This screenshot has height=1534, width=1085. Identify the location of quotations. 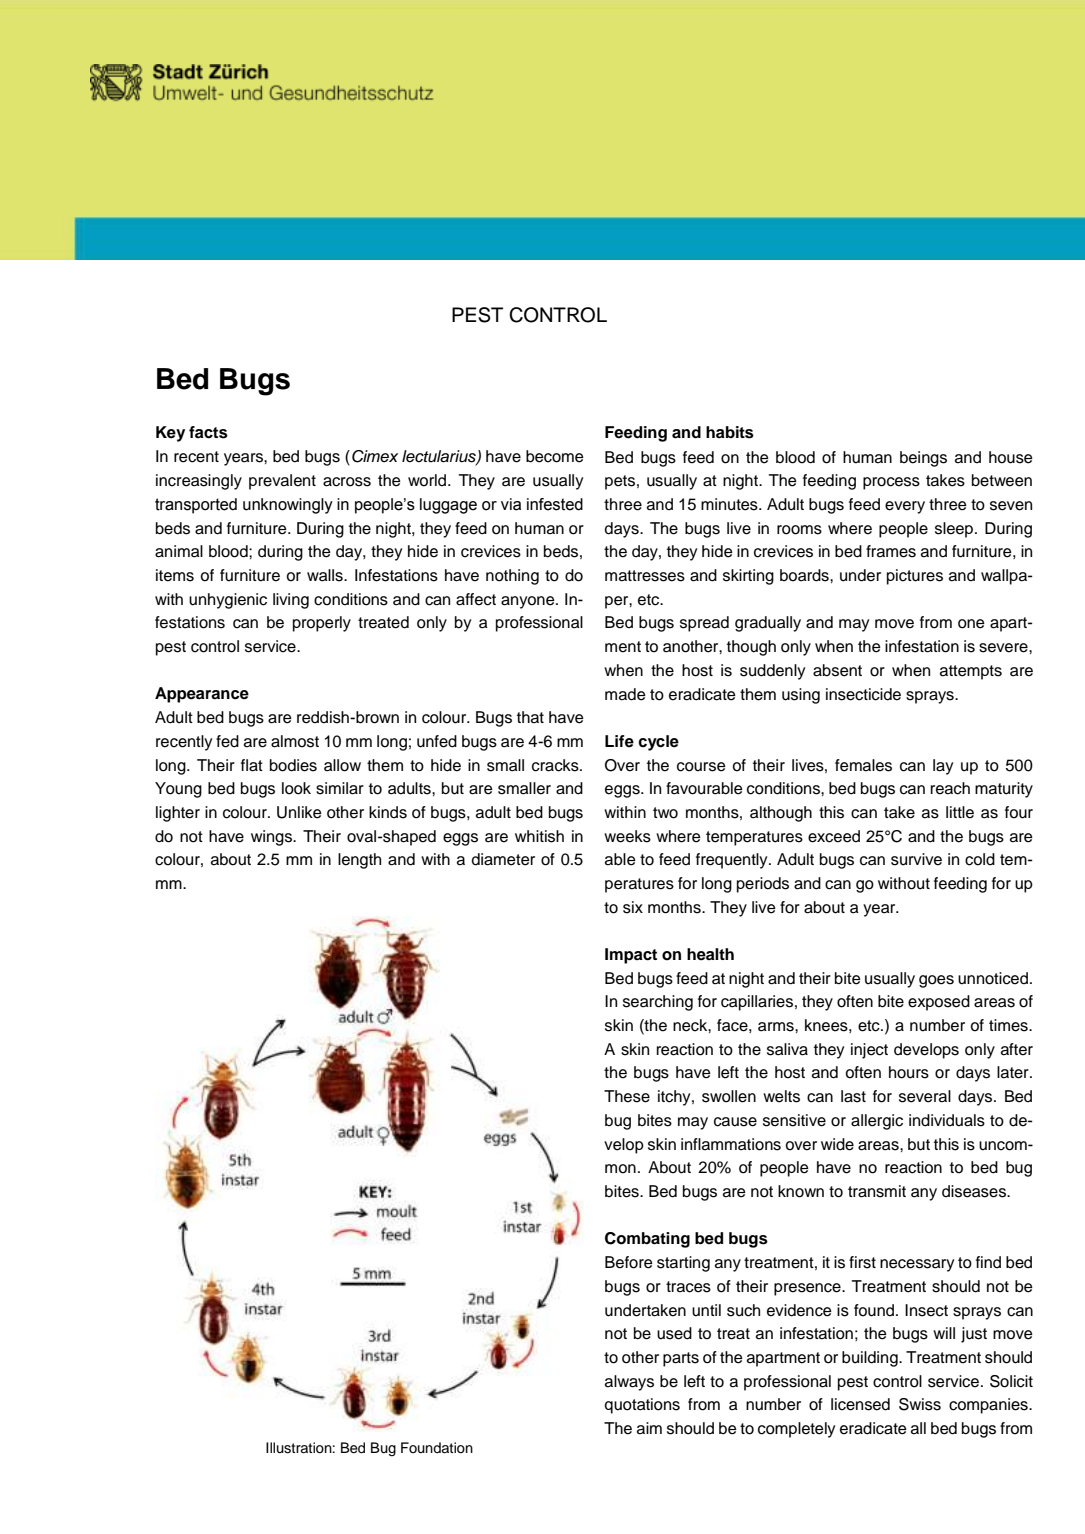
(642, 1406).
